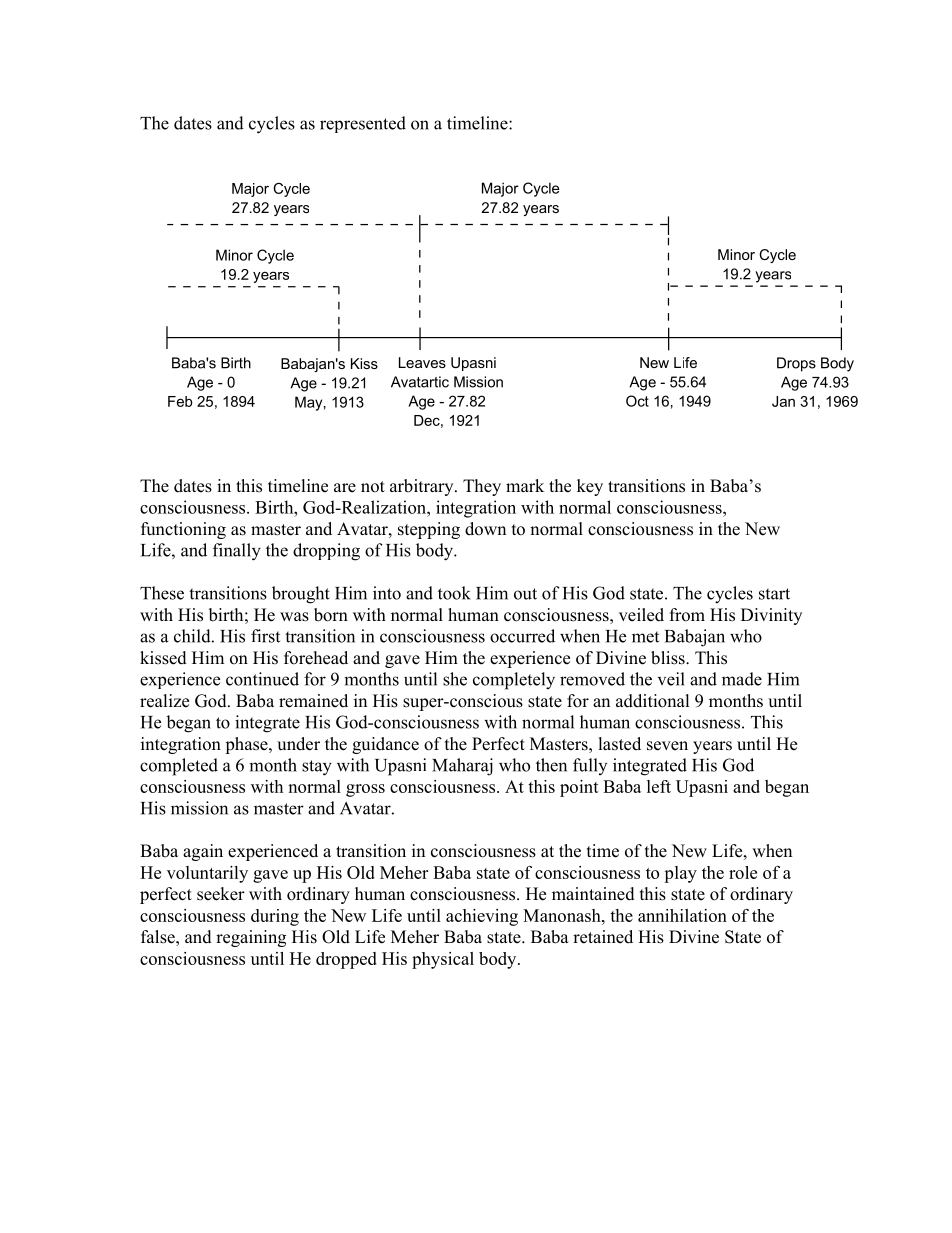  What do you see at coordinates (180, 401) in the image?
I see `Feb` at bounding box center [180, 401].
